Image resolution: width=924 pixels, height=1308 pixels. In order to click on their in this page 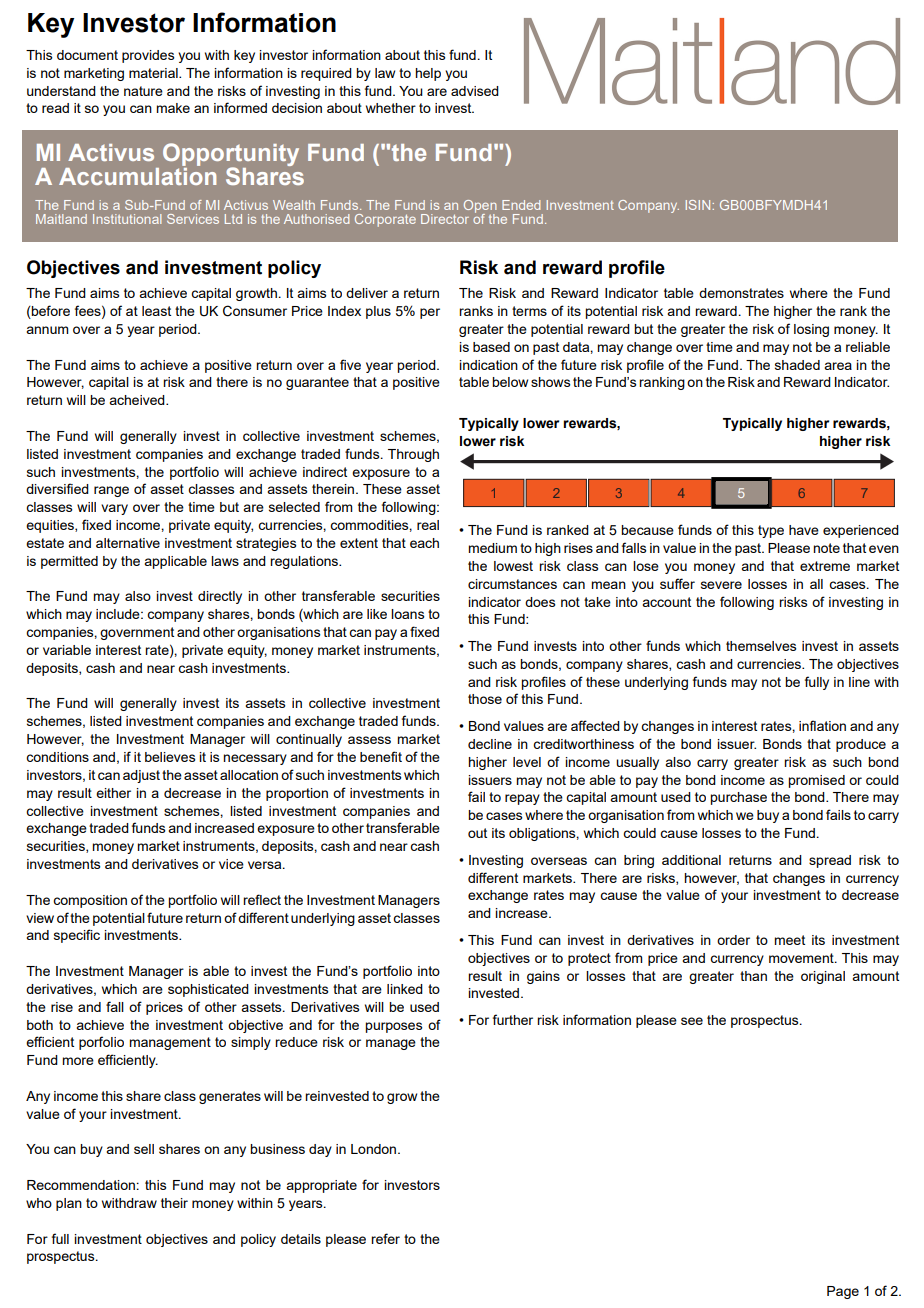, I will do `click(174, 1203)`.
